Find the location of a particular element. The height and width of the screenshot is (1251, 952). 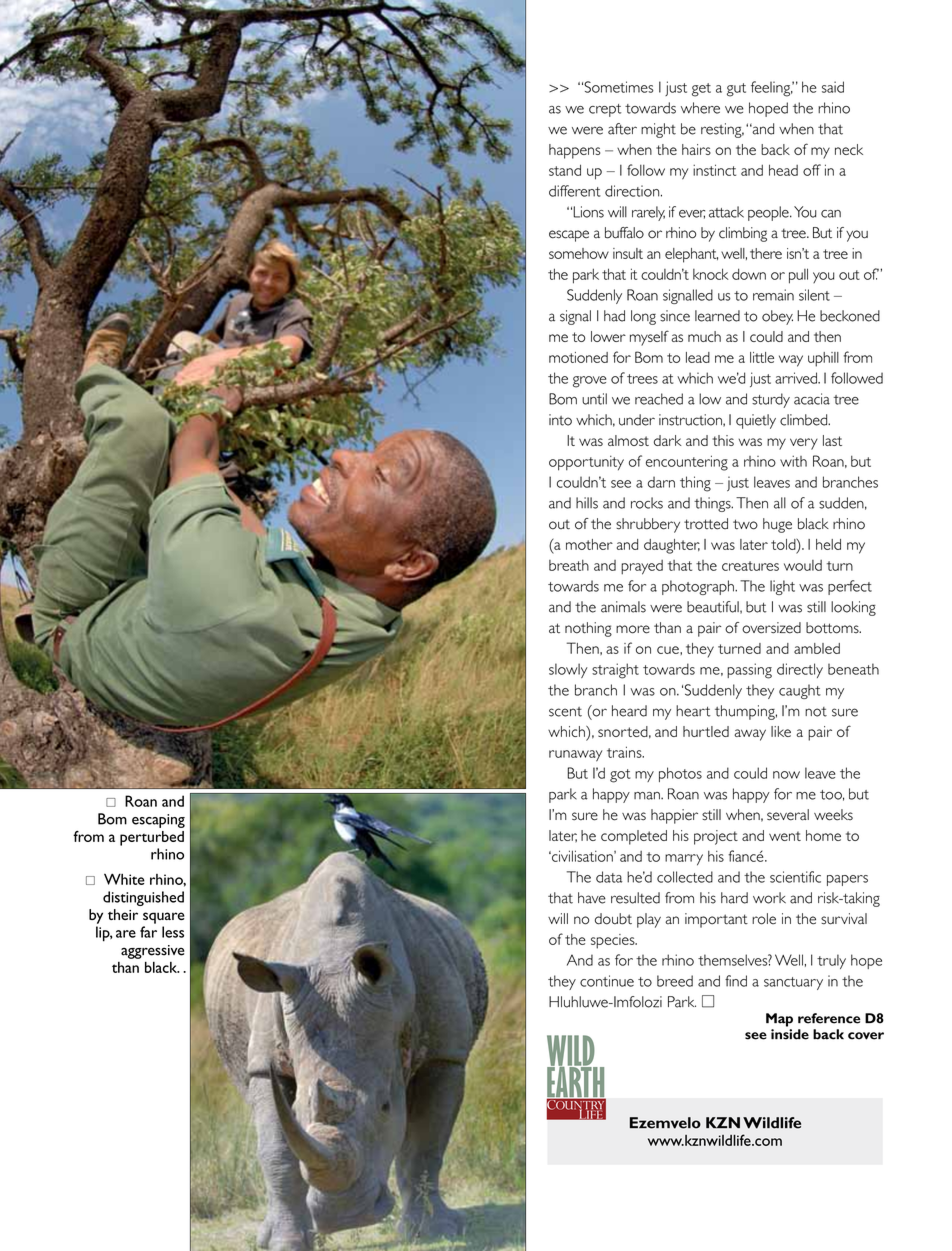

slowly is located at coordinates (568, 670).
